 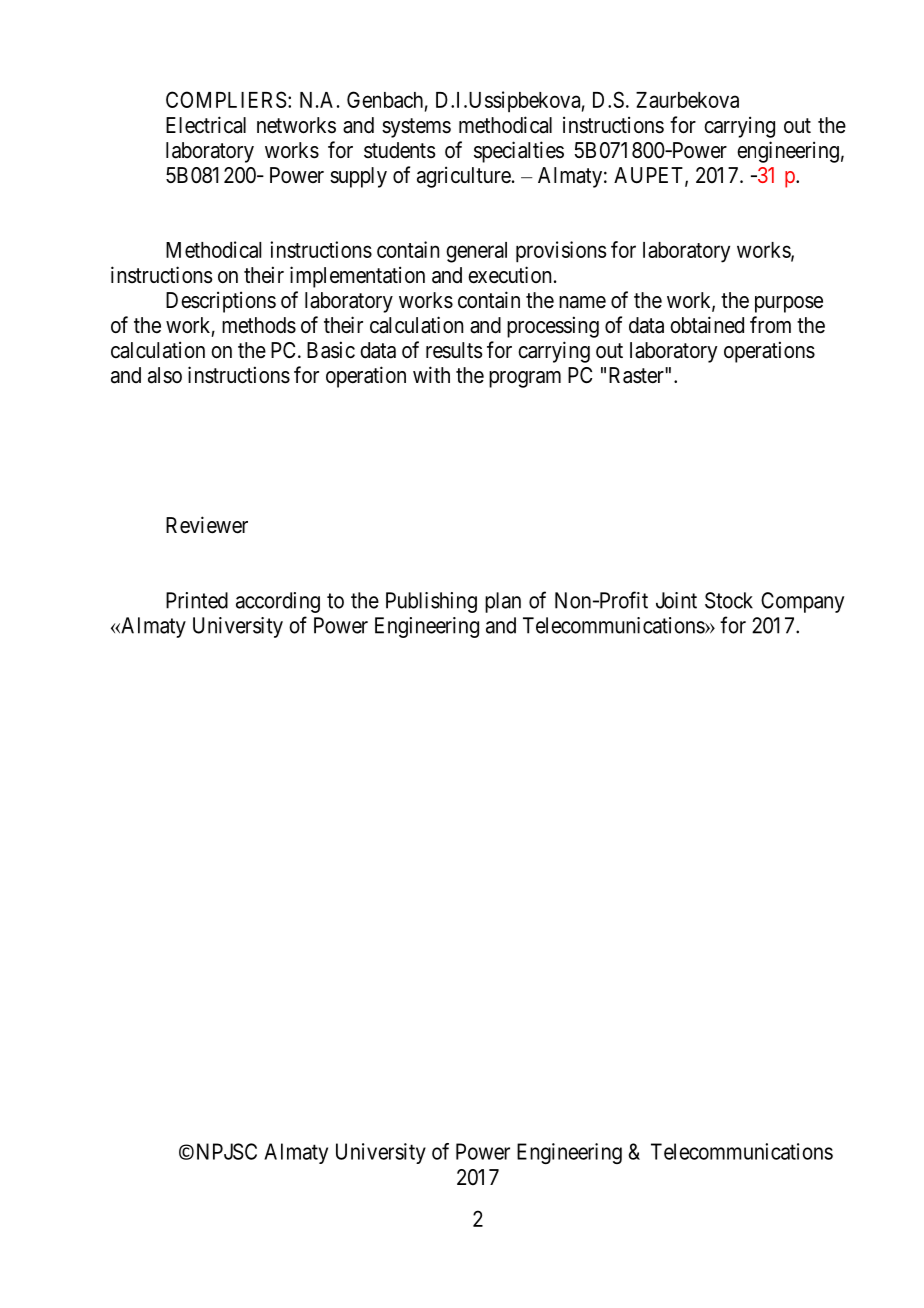 What do you see at coordinates (259, 325) in the page?
I see `methods` at bounding box center [259, 325].
